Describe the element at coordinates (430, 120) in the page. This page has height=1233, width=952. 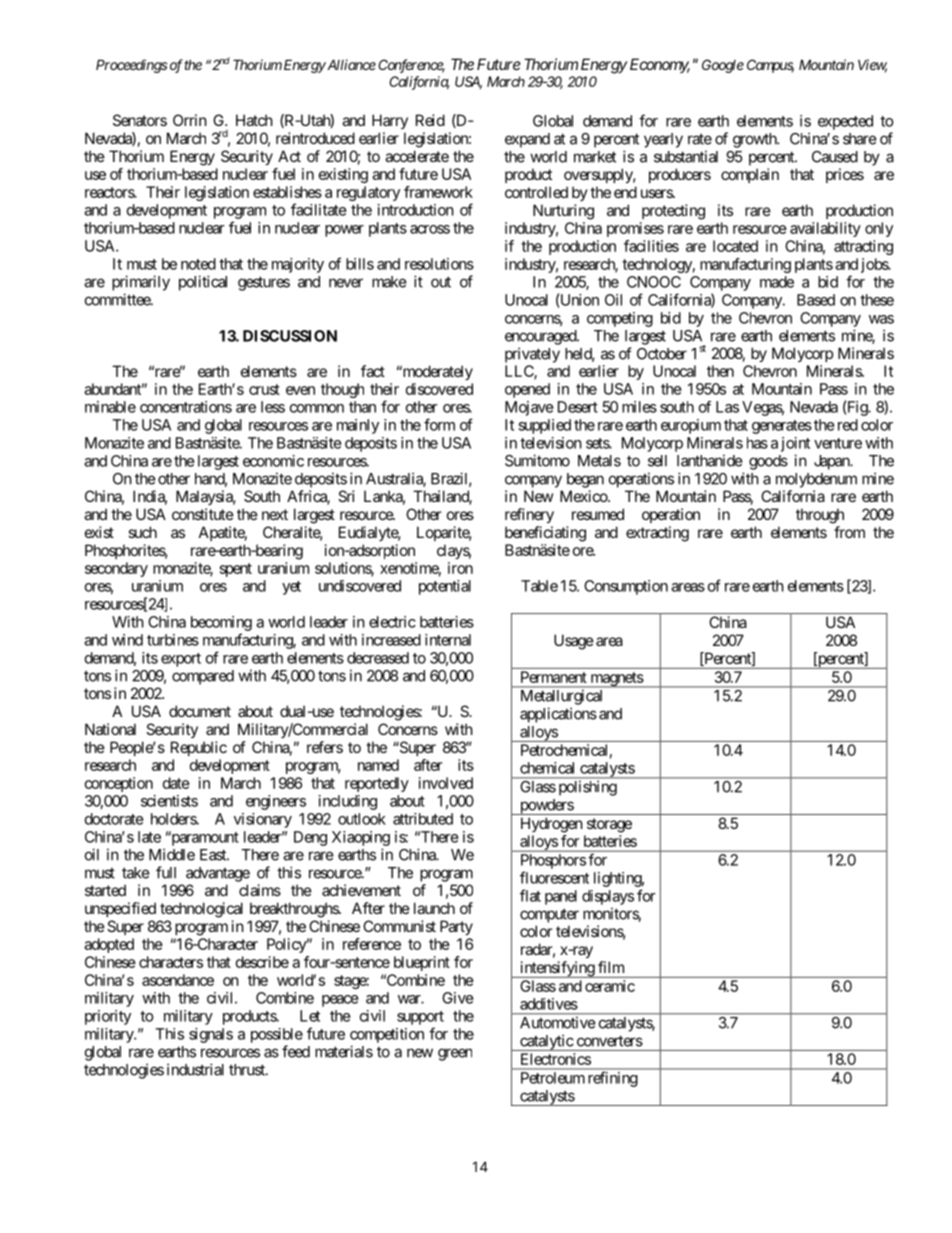
I see `Reid` at that location.
